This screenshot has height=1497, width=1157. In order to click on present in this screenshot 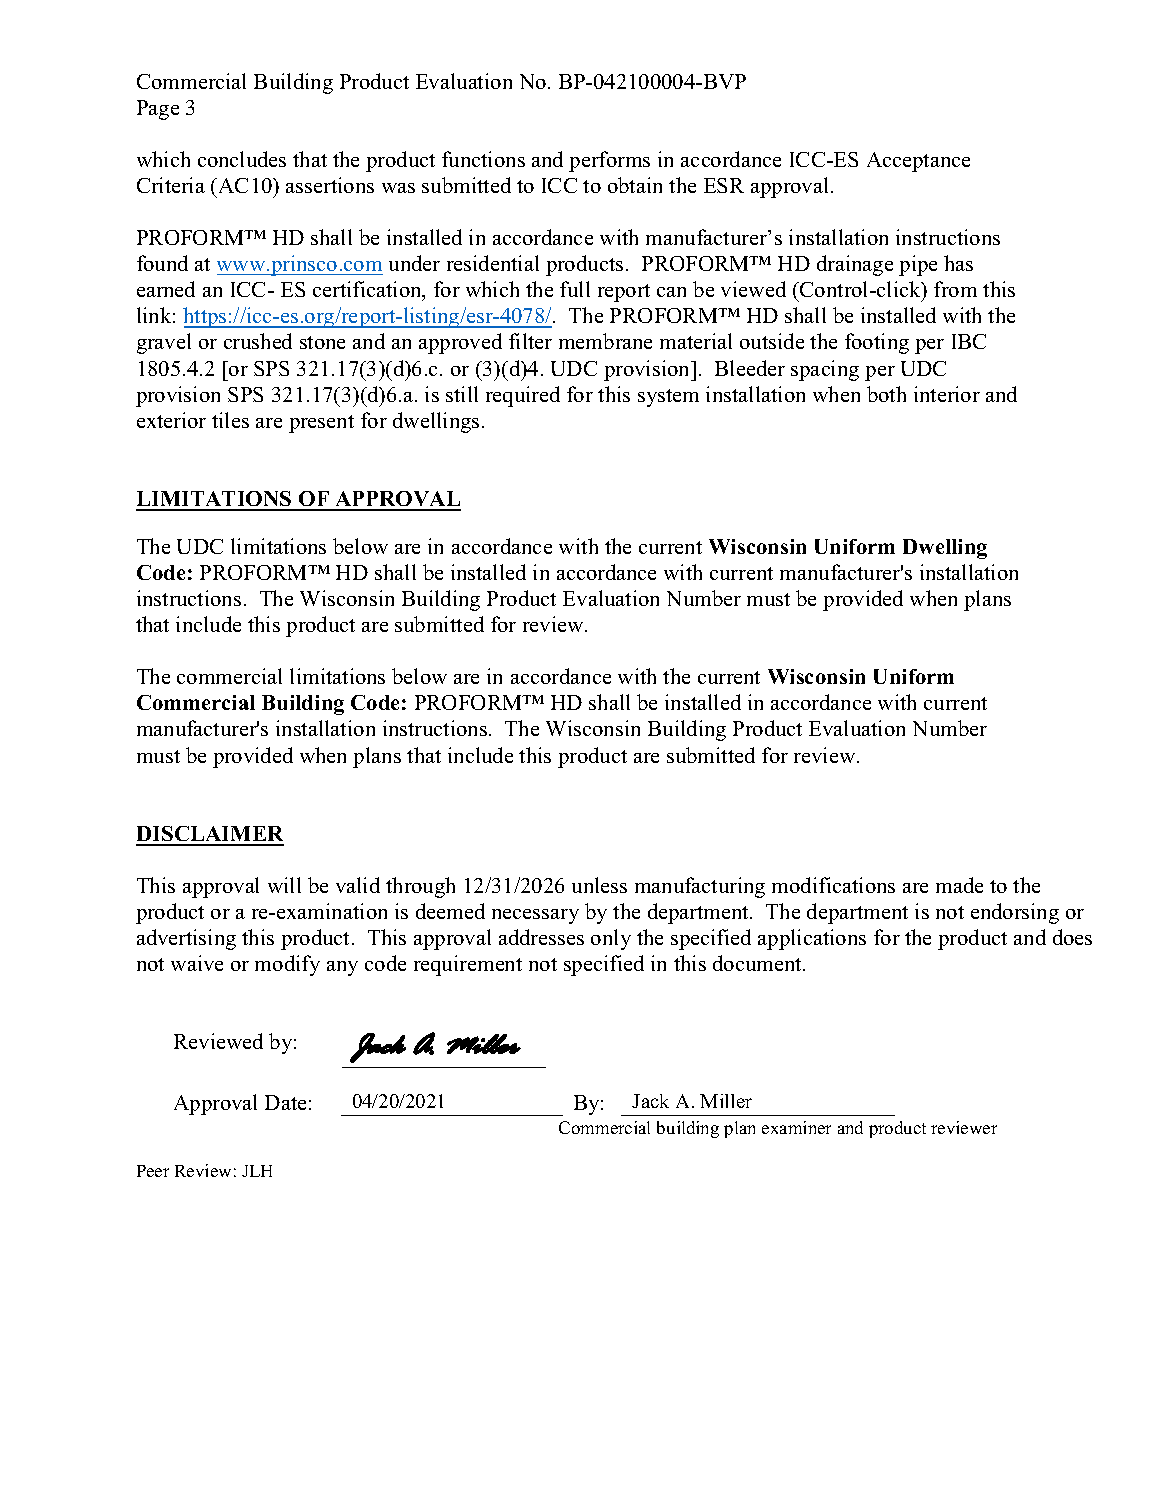, I will do `click(321, 424)`.
